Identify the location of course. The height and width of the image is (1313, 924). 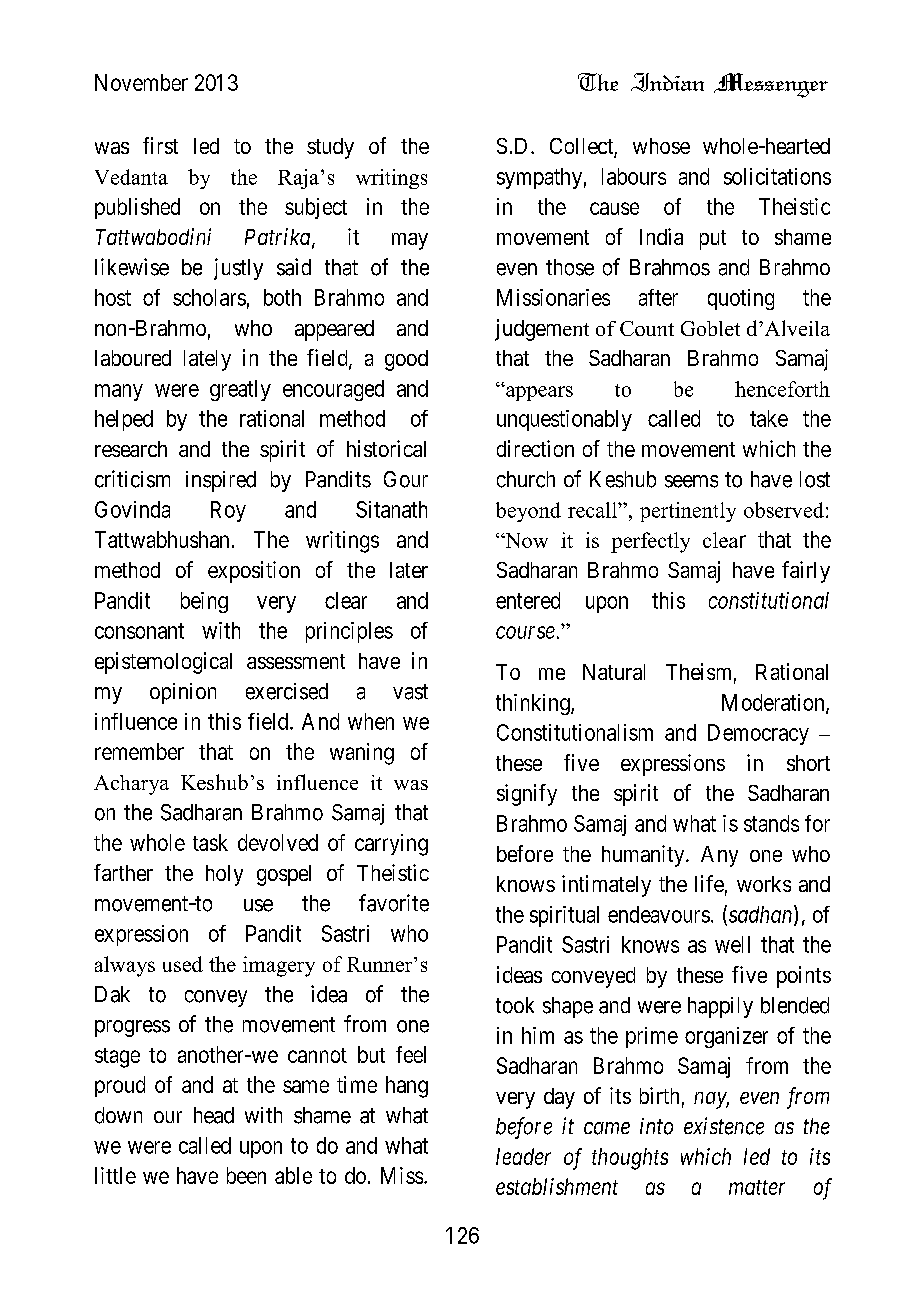
(525, 632).
